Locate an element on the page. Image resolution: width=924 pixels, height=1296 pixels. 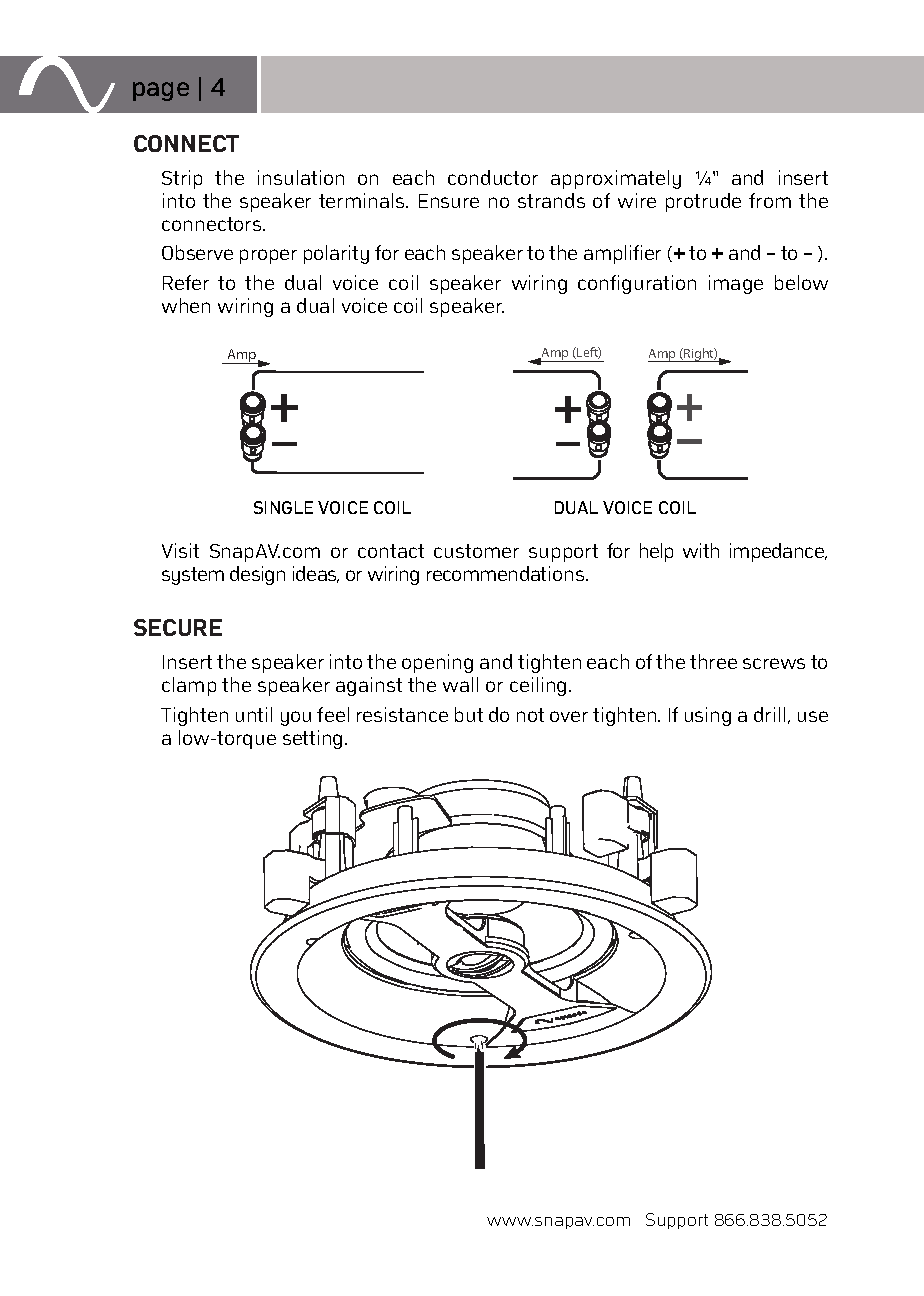
with is located at coordinates (701, 550).
